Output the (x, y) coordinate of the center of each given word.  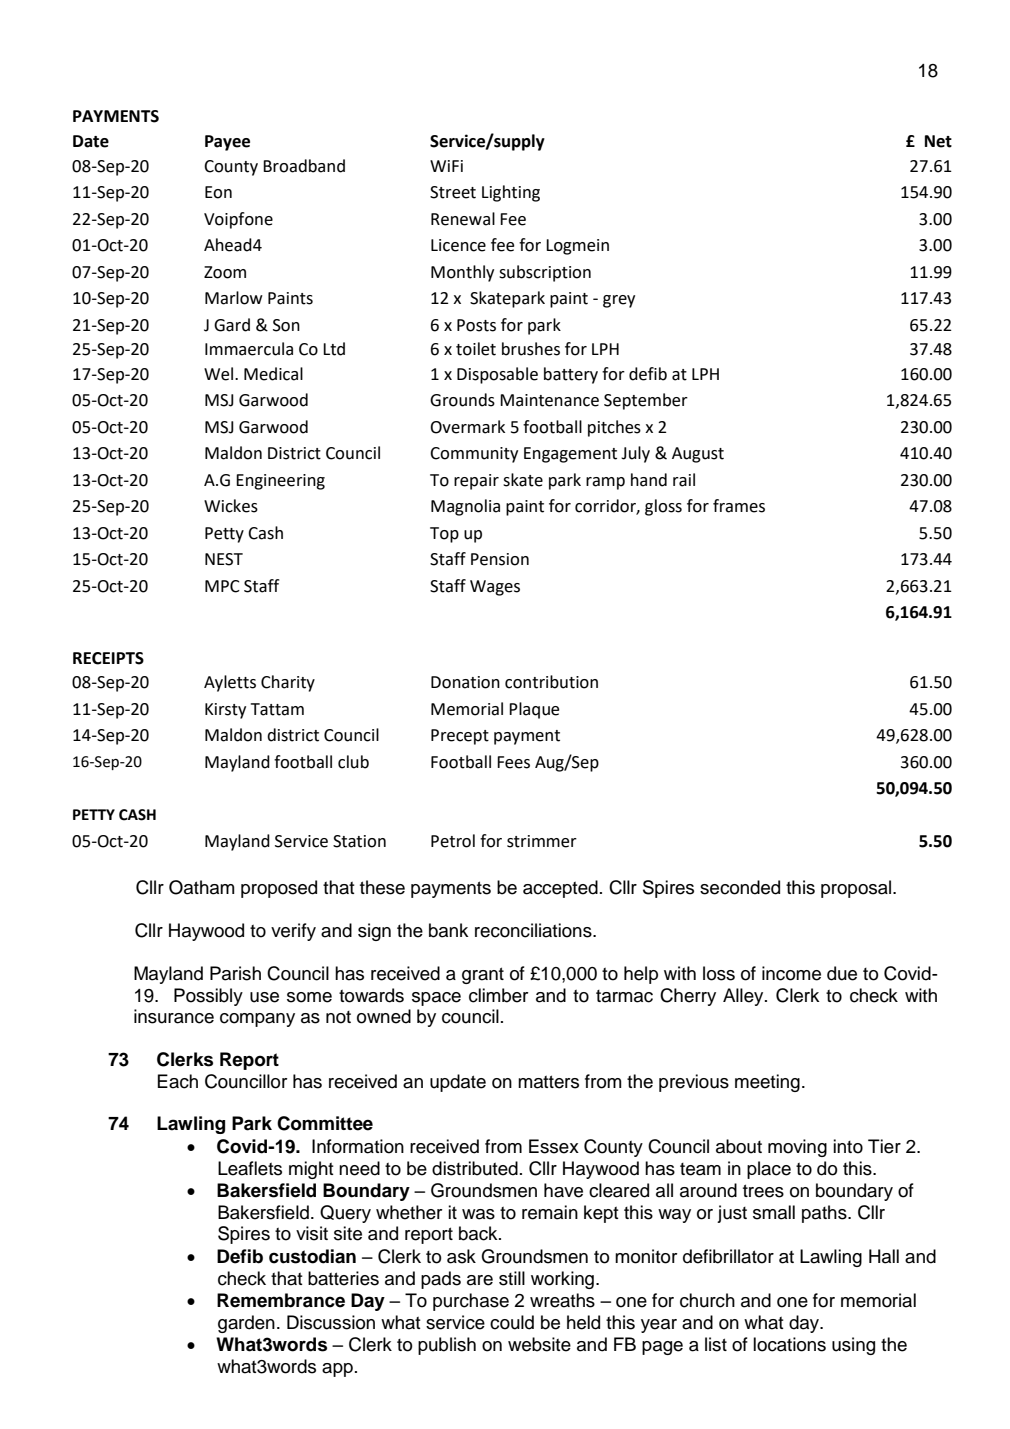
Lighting (511, 193)
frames (739, 506)
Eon (218, 192)
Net (938, 141)
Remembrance (281, 1300)
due (842, 973)
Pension (500, 559)
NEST (224, 559)
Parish (235, 973)
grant (483, 975)
